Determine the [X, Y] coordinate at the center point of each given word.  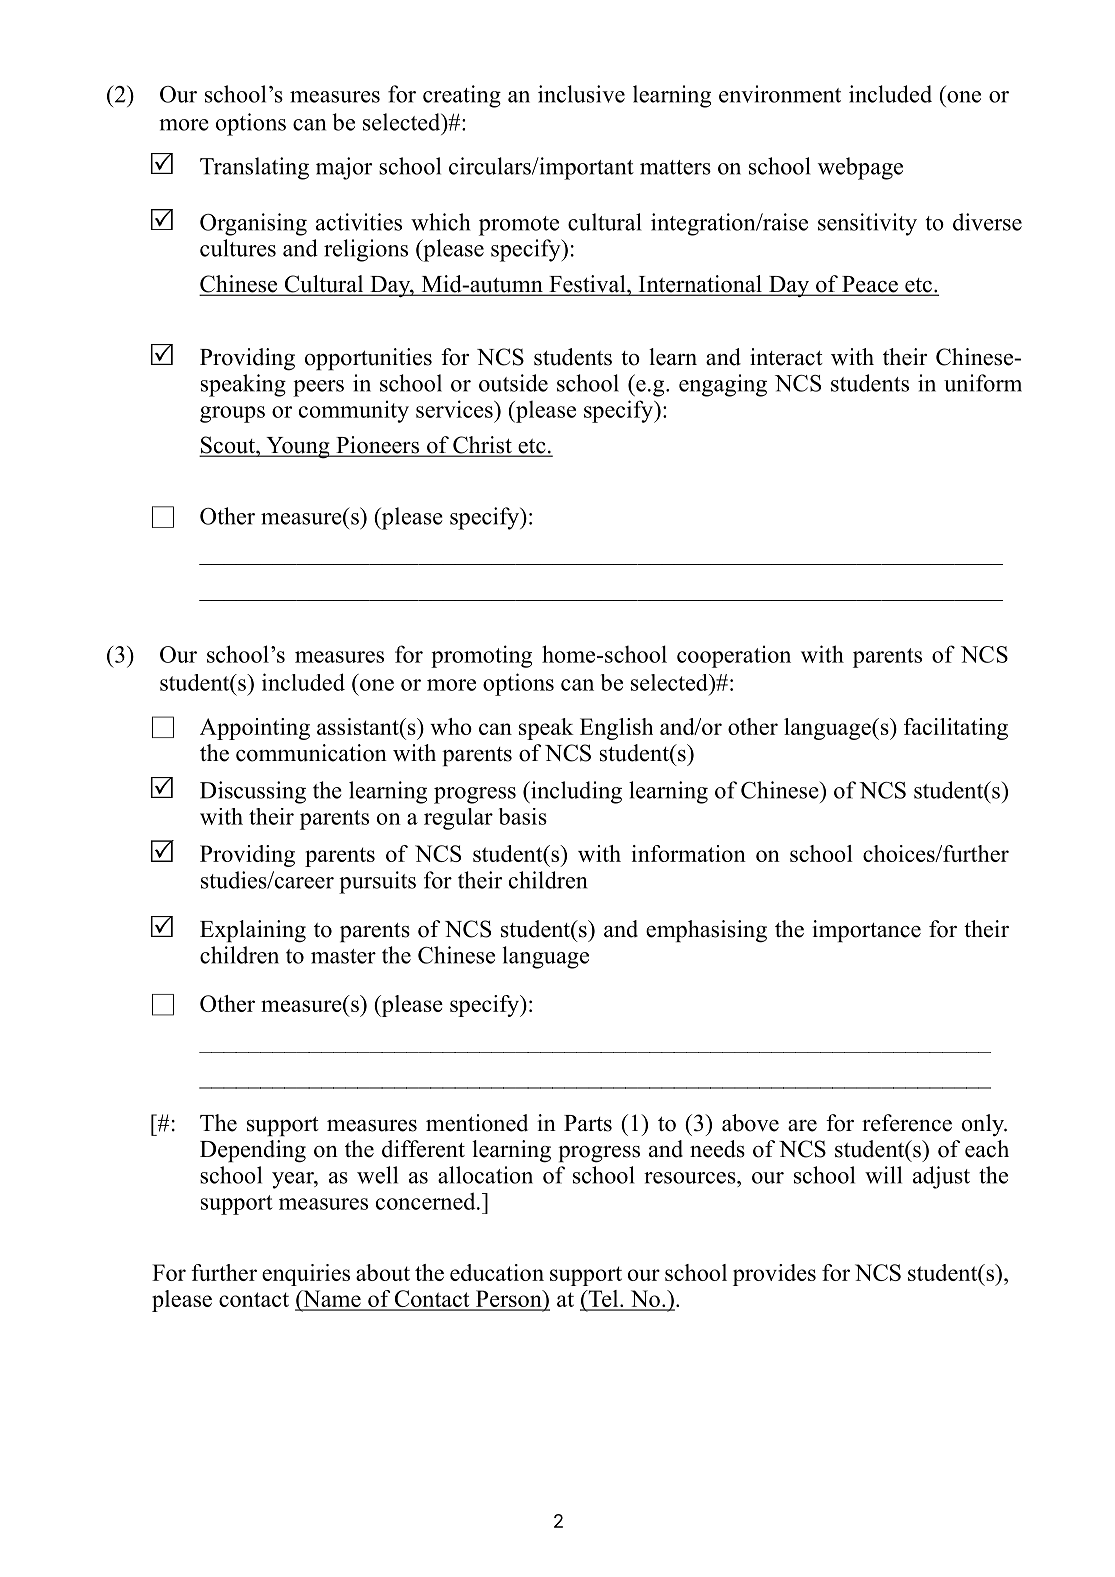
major [344, 168]
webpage [860, 168]
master [343, 956]
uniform [983, 383]
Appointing [255, 729]
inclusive [581, 94]
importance [866, 931]
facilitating [956, 729]
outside [513, 383]
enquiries [306, 1275]
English [616, 729]
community [354, 411]
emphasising [706, 931]
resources [691, 1178]
